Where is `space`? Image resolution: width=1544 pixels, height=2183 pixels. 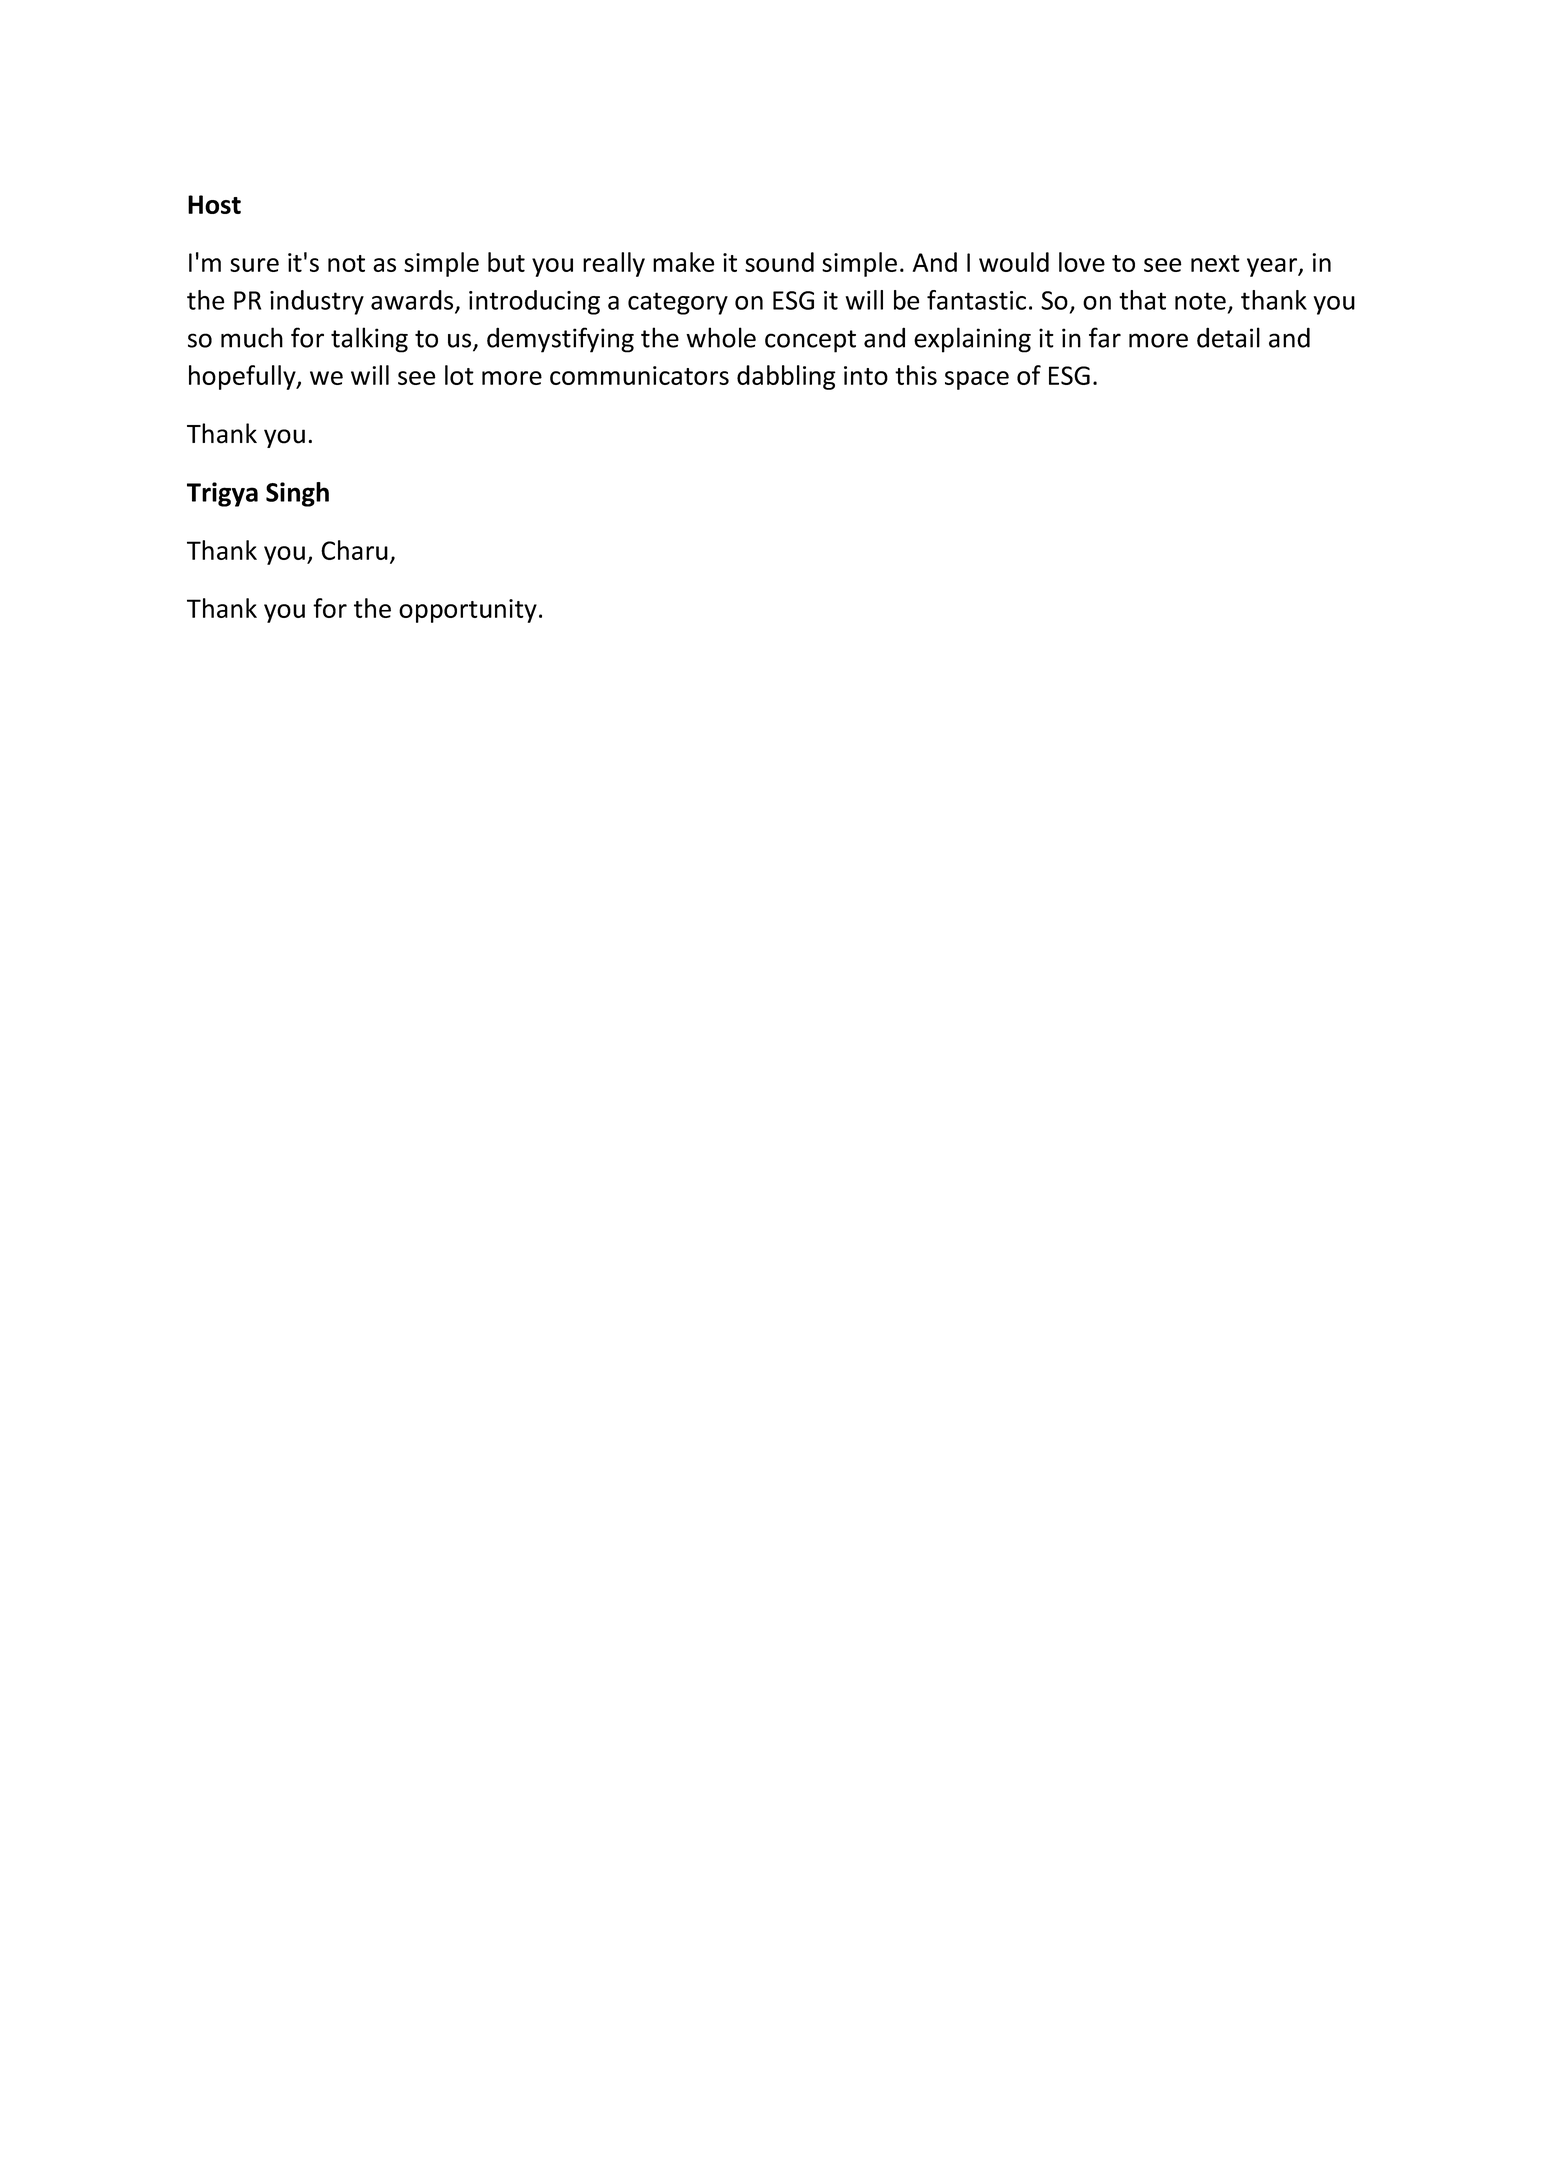
space is located at coordinates (977, 380).
